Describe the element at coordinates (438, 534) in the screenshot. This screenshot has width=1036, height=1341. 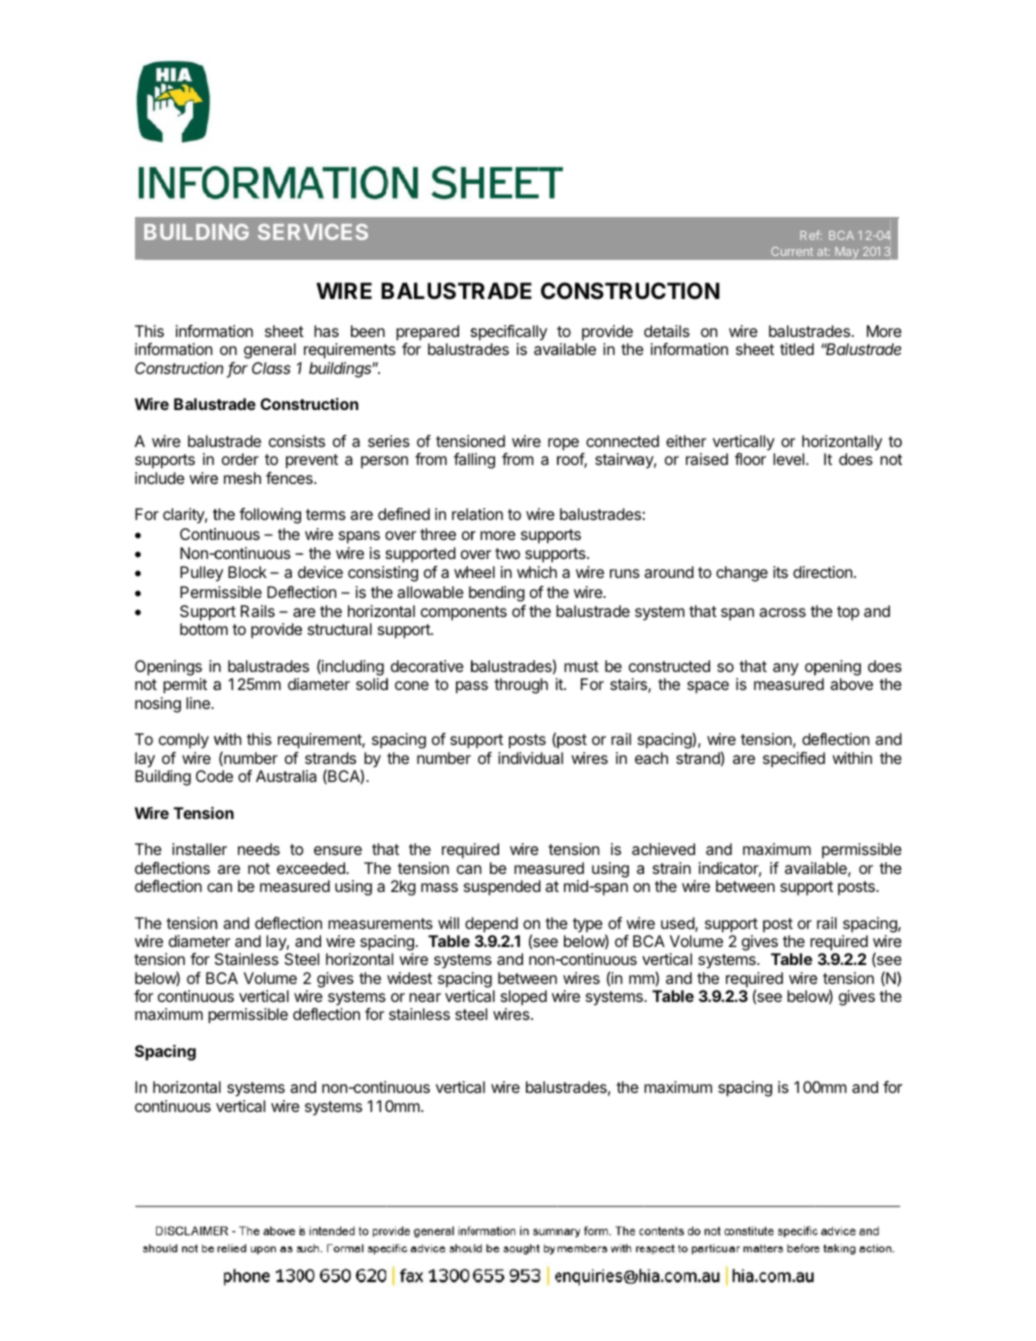
I see `three` at that location.
